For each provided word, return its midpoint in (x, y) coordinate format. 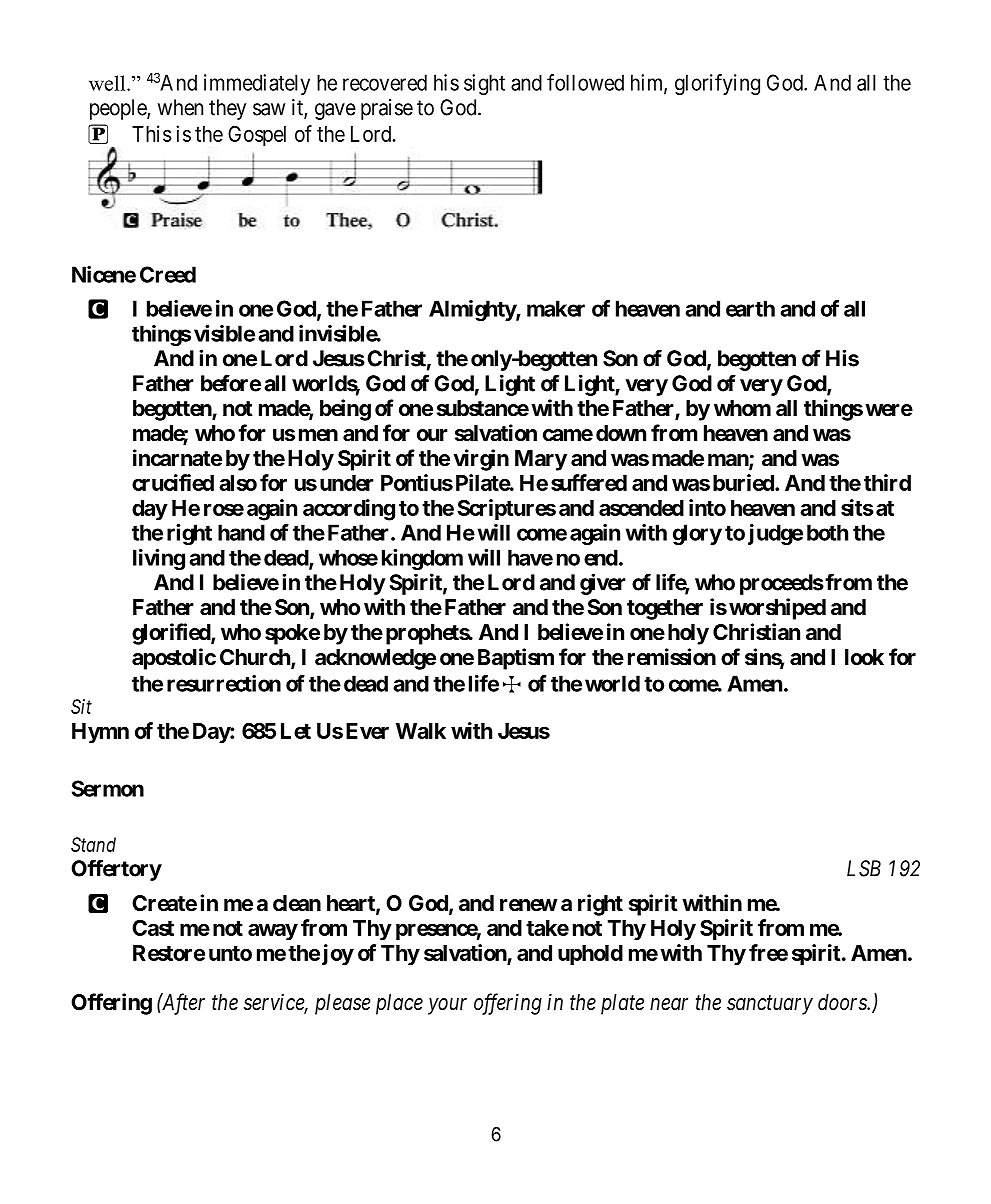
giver (603, 584)
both (827, 532)
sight (484, 84)
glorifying (717, 84)
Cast (153, 927)
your (447, 1006)
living (159, 559)
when (180, 107)
